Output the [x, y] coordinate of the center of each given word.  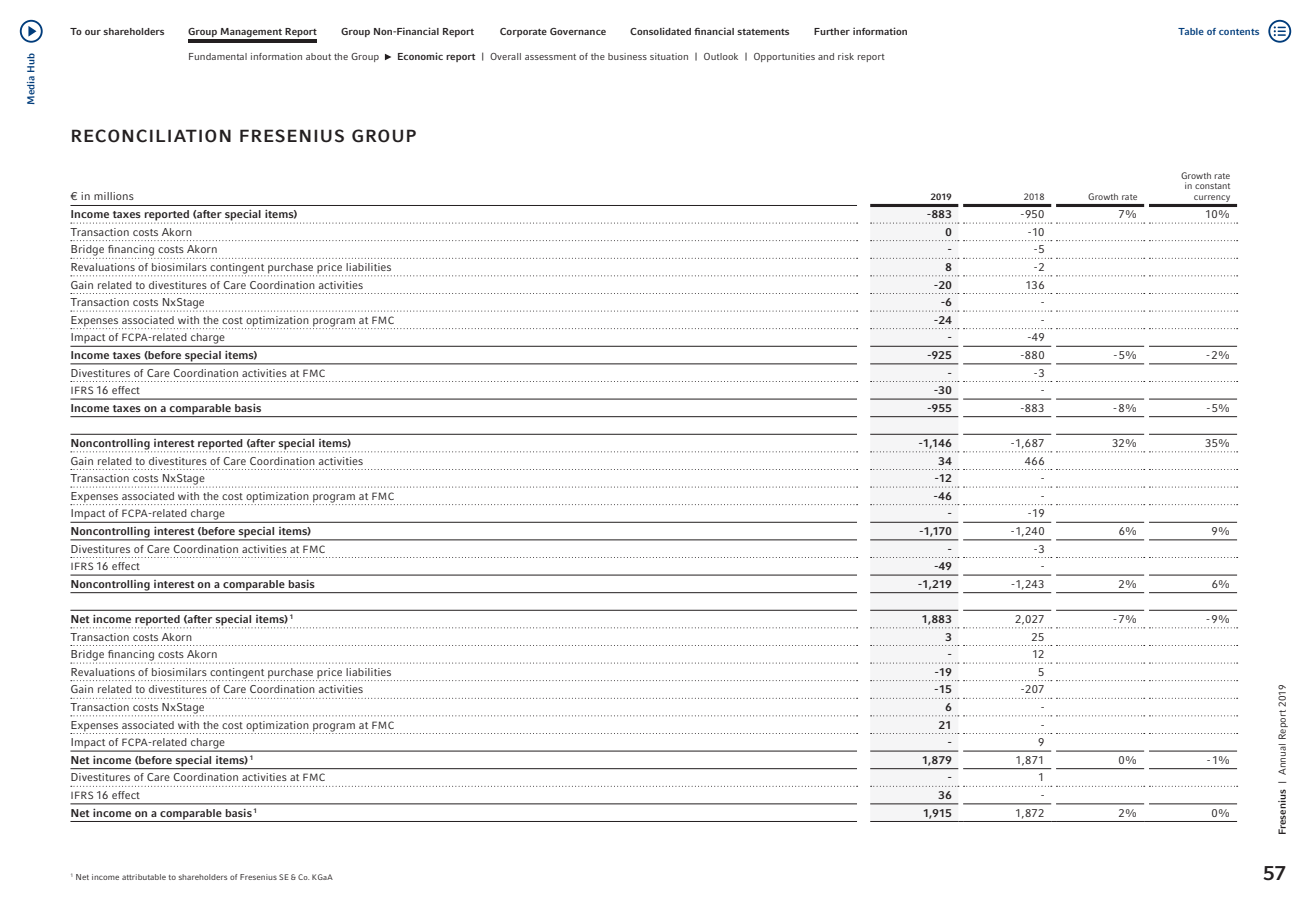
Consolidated [660, 31]
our [93, 32]
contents [1239, 32]
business [627, 56]
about [318, 56]
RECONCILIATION [151, 136]
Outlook [721, 56]
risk [846, 56]
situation [669, 56]
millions [114, 196]
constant [1212, 186]
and [826, 56]
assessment [550, 57]
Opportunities [784, 57]
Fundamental [218, 56]
